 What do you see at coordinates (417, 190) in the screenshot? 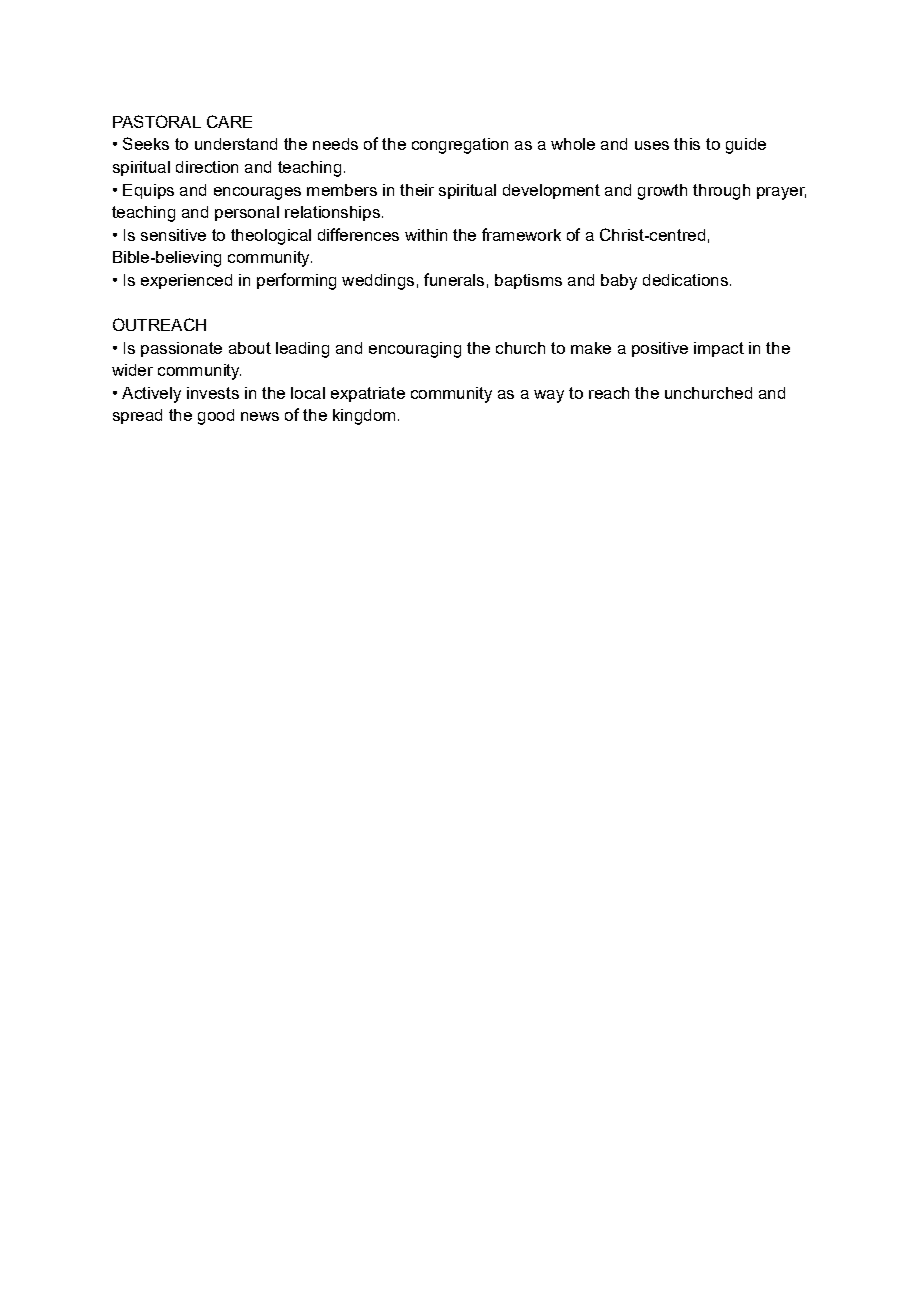
I see `their` at bounding box center [417, 190].
